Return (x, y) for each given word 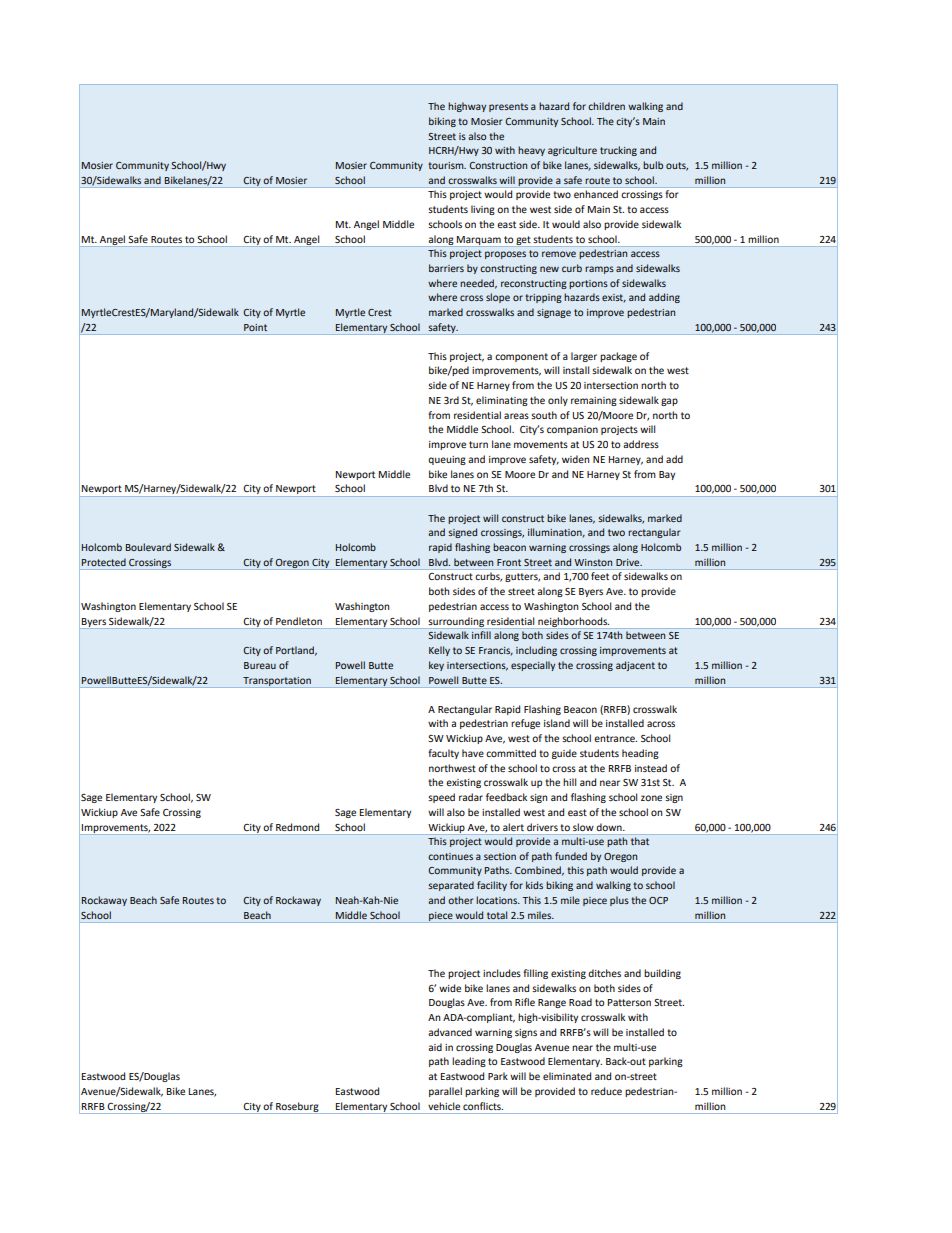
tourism (447, 165)
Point (255, 327)
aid (435, 1047)
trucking (618, 151)
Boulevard (148, 547)
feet (600, 576)
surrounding (456, 623)
